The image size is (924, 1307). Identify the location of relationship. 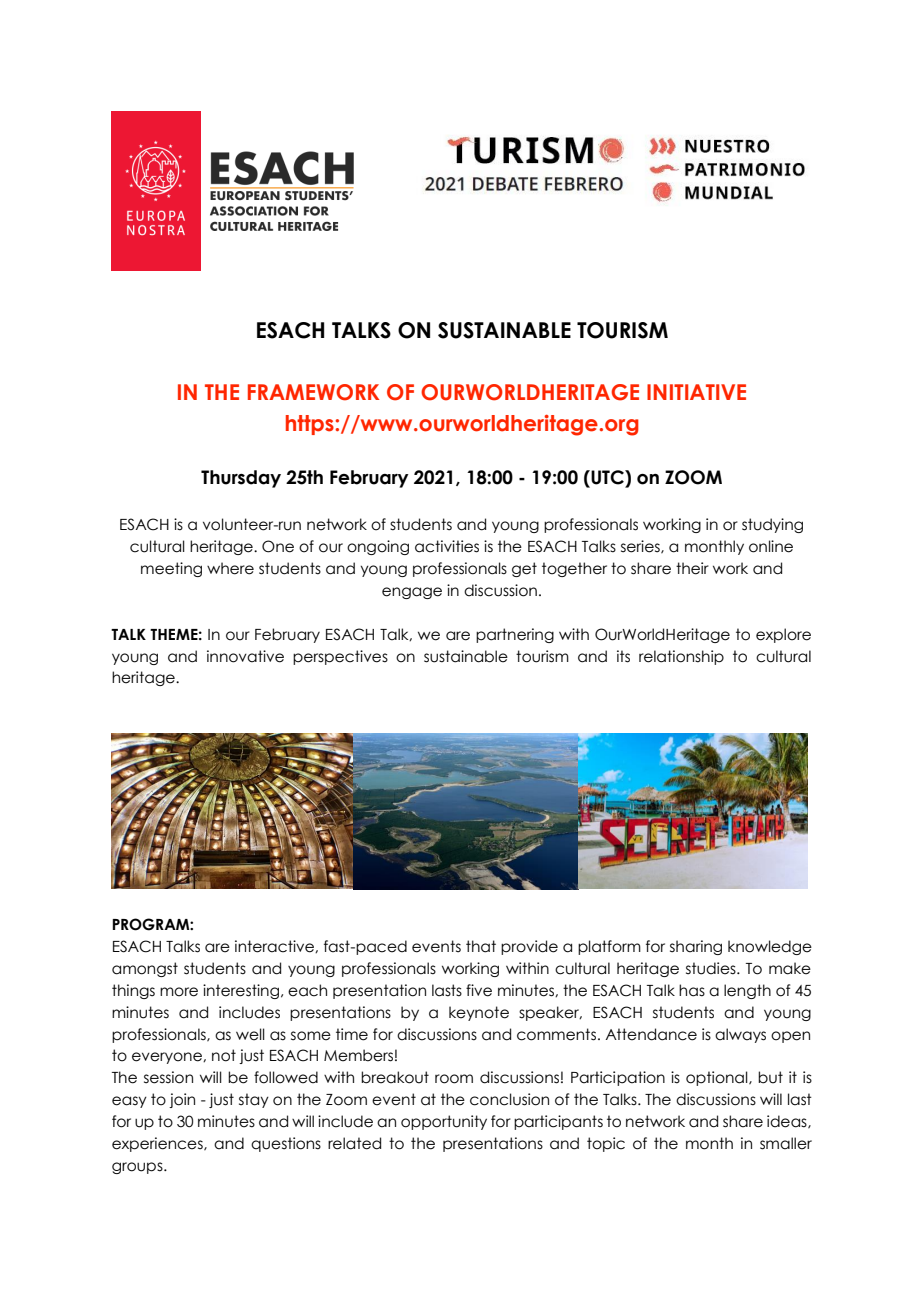
(681, 657).
